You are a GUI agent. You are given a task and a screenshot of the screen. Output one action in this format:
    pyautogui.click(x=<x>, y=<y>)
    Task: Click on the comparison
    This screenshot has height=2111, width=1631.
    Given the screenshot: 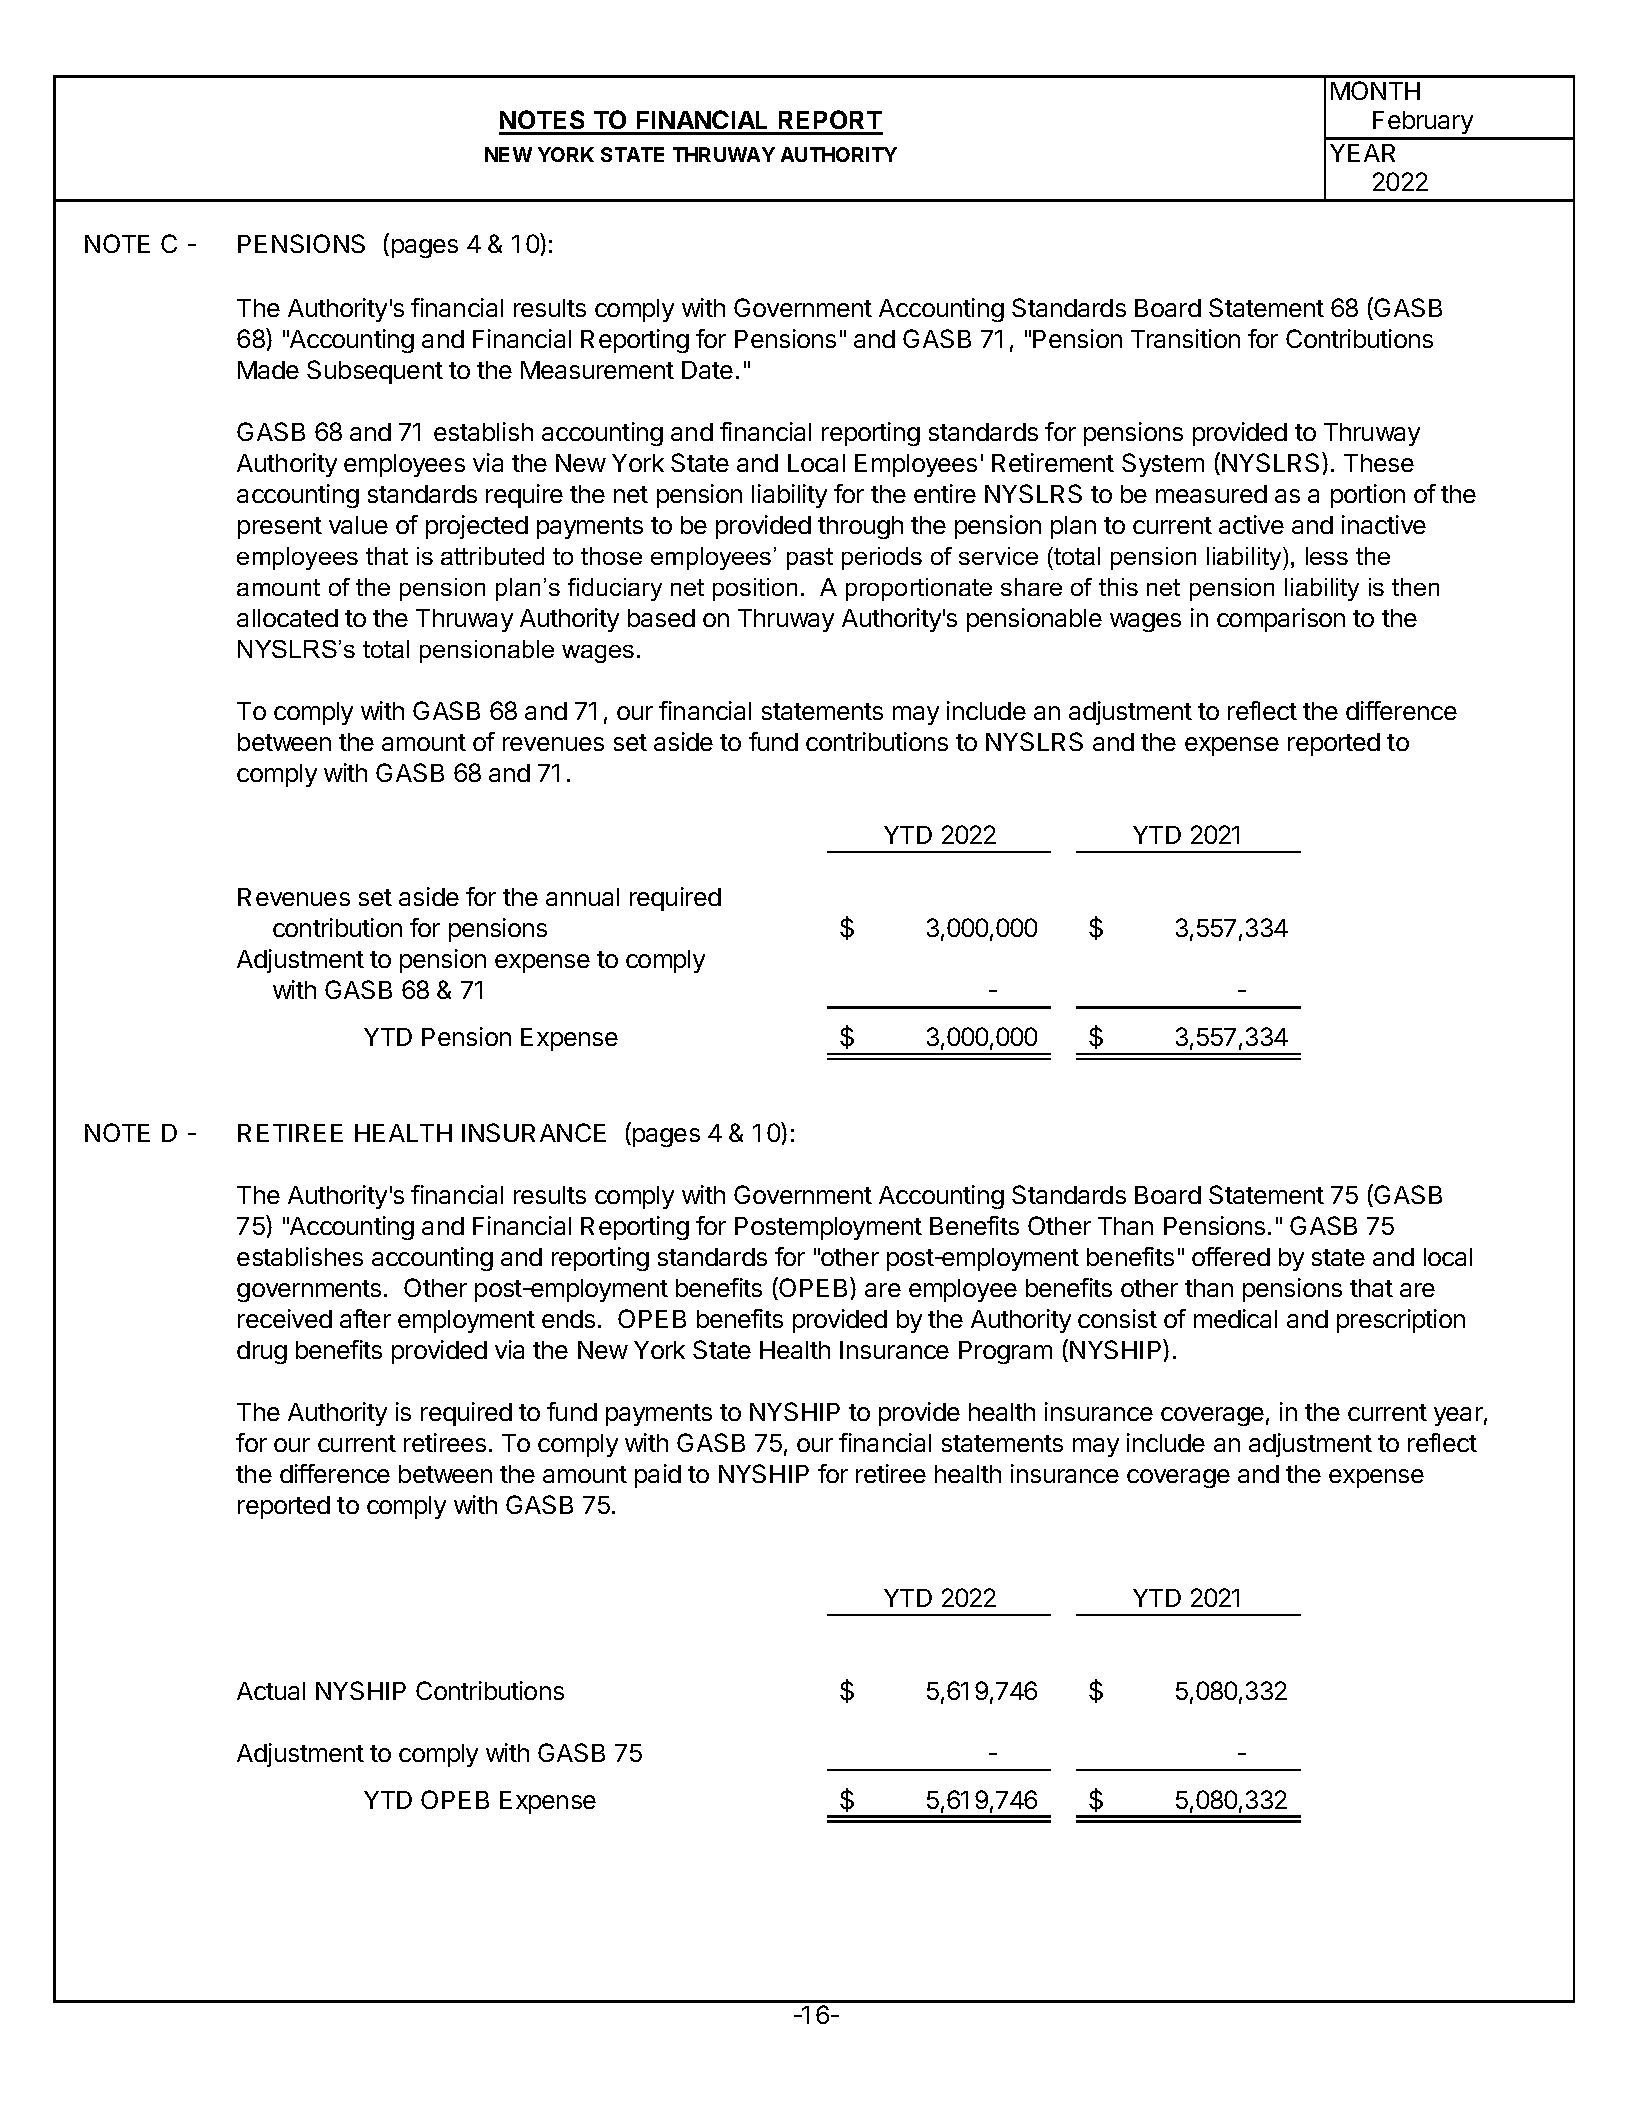 What is the action you would take?
    pyautogui.click(x=1281, y=620)
